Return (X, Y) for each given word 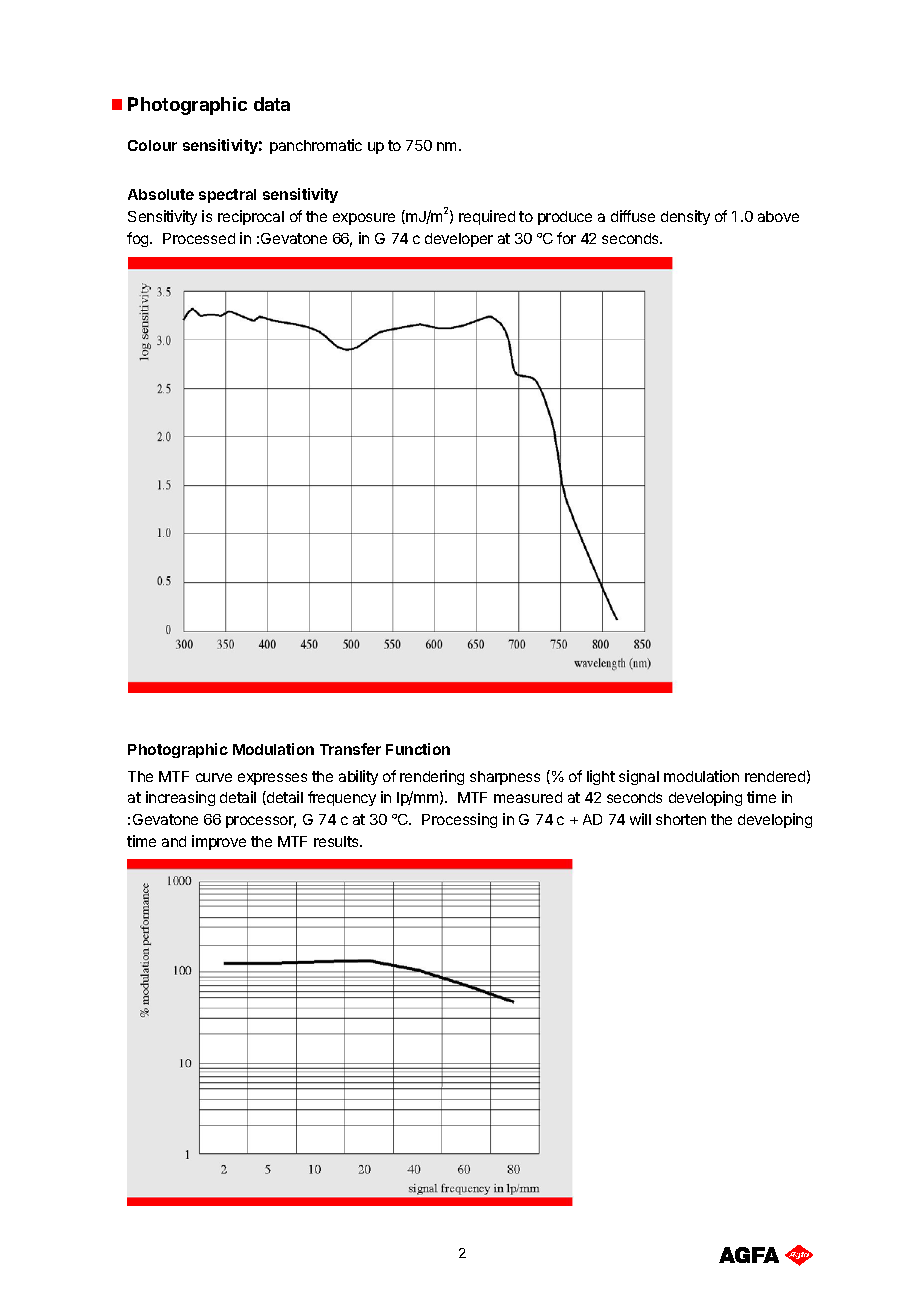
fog (139, 239)
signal (639, 777)
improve (219, 842)
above (778, 216)
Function (418, 749)
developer (459, 240)
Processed (199, 238)
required (487, 217)
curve (214, 777)
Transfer (350, 749)
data (272, 104)
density (685, 217)
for (566, 238)
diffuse (633, 216)
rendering (432, 777)
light (601, 777)
